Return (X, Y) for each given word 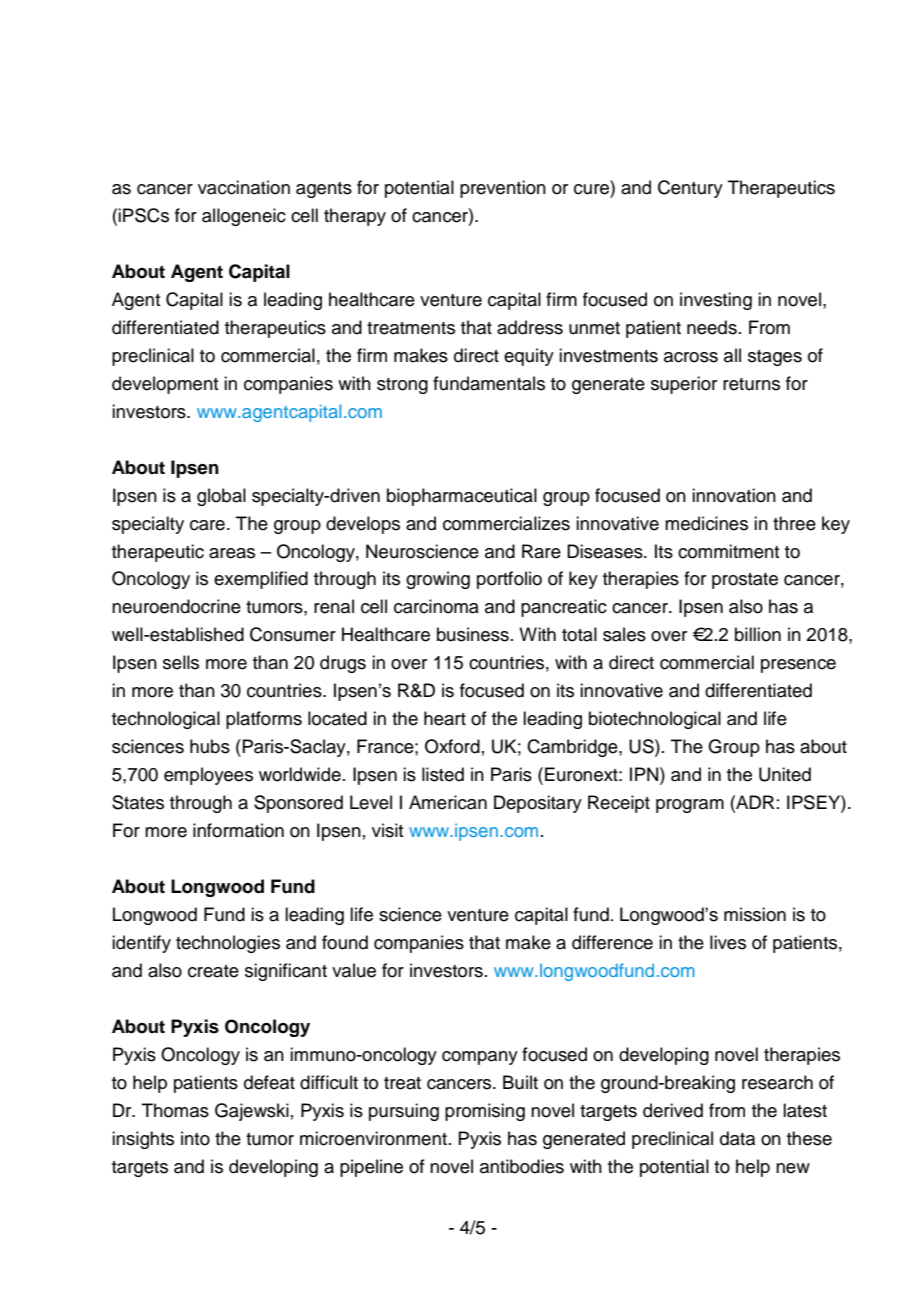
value (354, 970)
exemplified (261, 580)
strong (402, 386)
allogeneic (244, 217)
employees (208, 776)
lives (728, 942)
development (165, 385)
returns (751, 384)
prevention (503, 189)
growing (438, 580)
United (785, 774)
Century (690, 189)
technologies (228, 944)
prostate (745, 581)
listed (443, 774)
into (195, 1138)
